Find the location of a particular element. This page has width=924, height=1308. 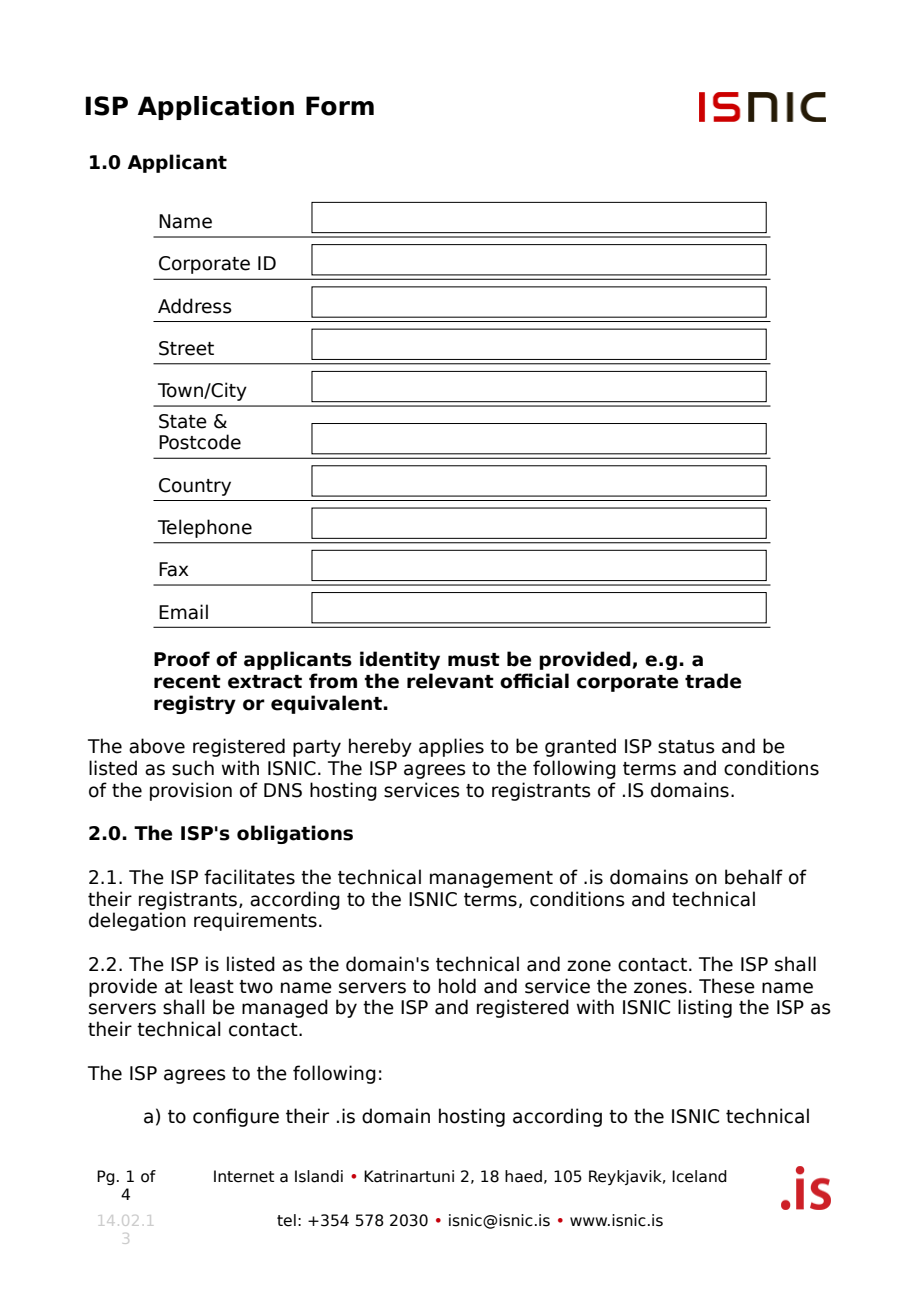

Application is located at coordinates (216, 108).
